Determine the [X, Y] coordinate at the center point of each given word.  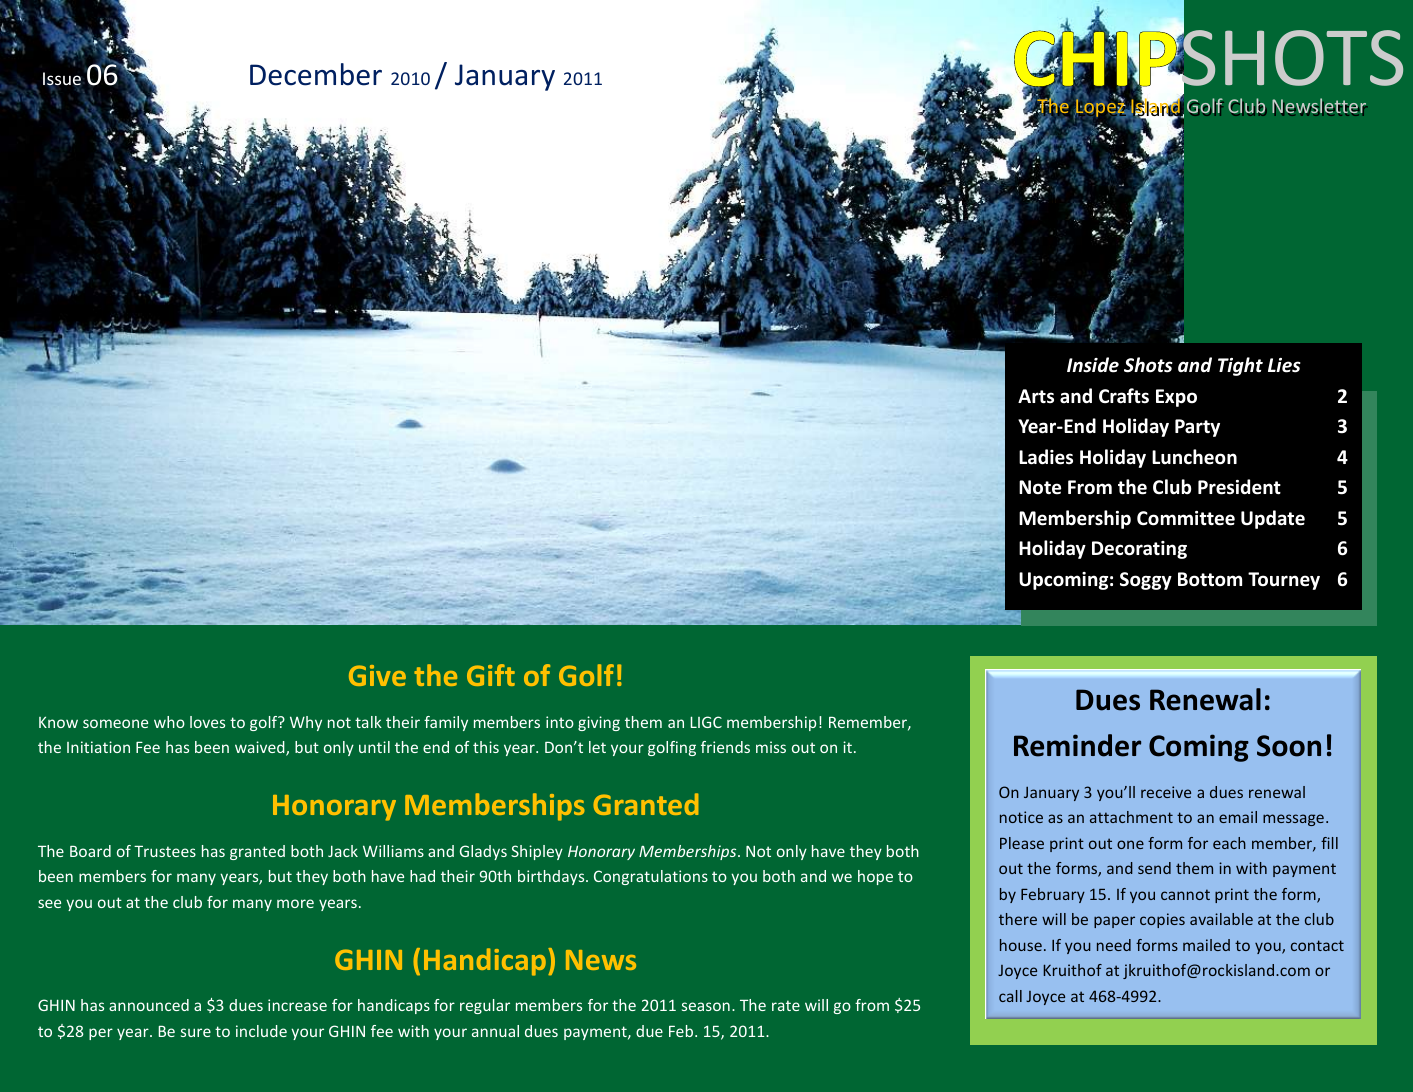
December [316, 74]
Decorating [1139, 550]
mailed [1206, 945]
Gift [491, 675]
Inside [1093, 365]
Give [377, 675]
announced [149, 1005]
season [706, 1006]
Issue [62, 80]
